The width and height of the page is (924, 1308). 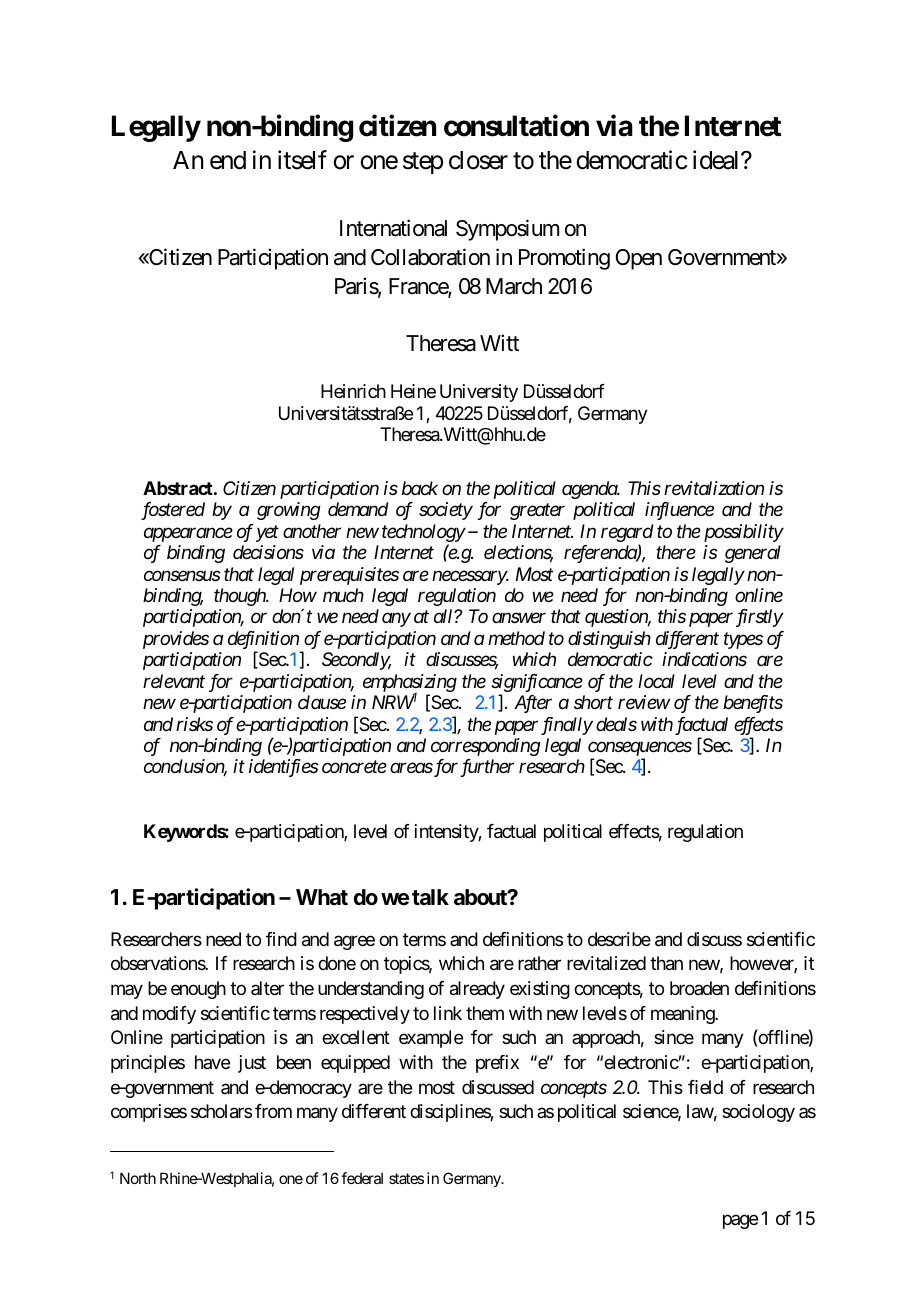 What do you see at coordinates (413, 391) in the page?
I see `Heine` at bounding box center [413, 391].
